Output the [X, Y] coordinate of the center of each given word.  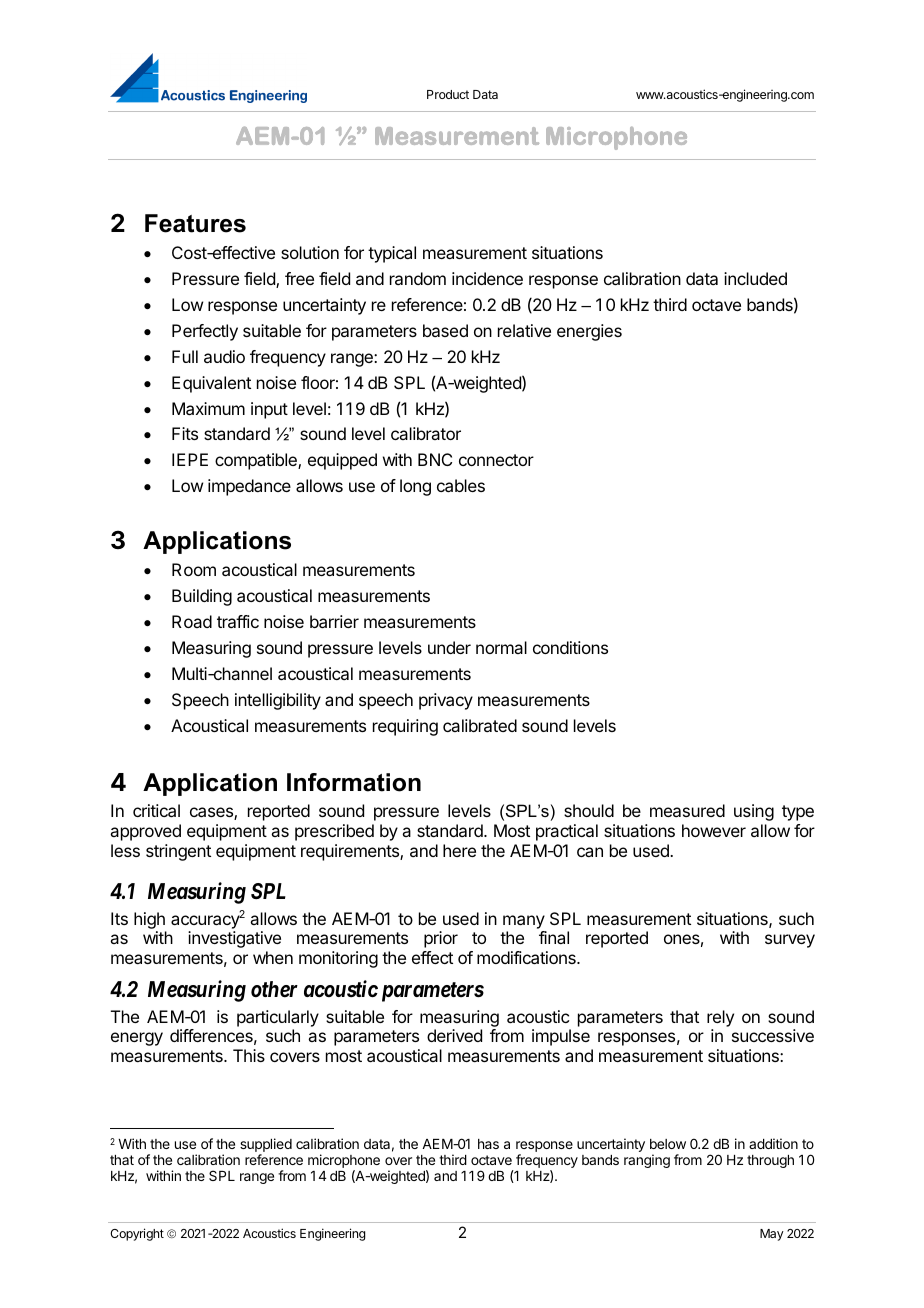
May [772, 1235]
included [755, 278]
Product [448, 94]
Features [195, 223]
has [488, 1144]
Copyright [137, 1234]
